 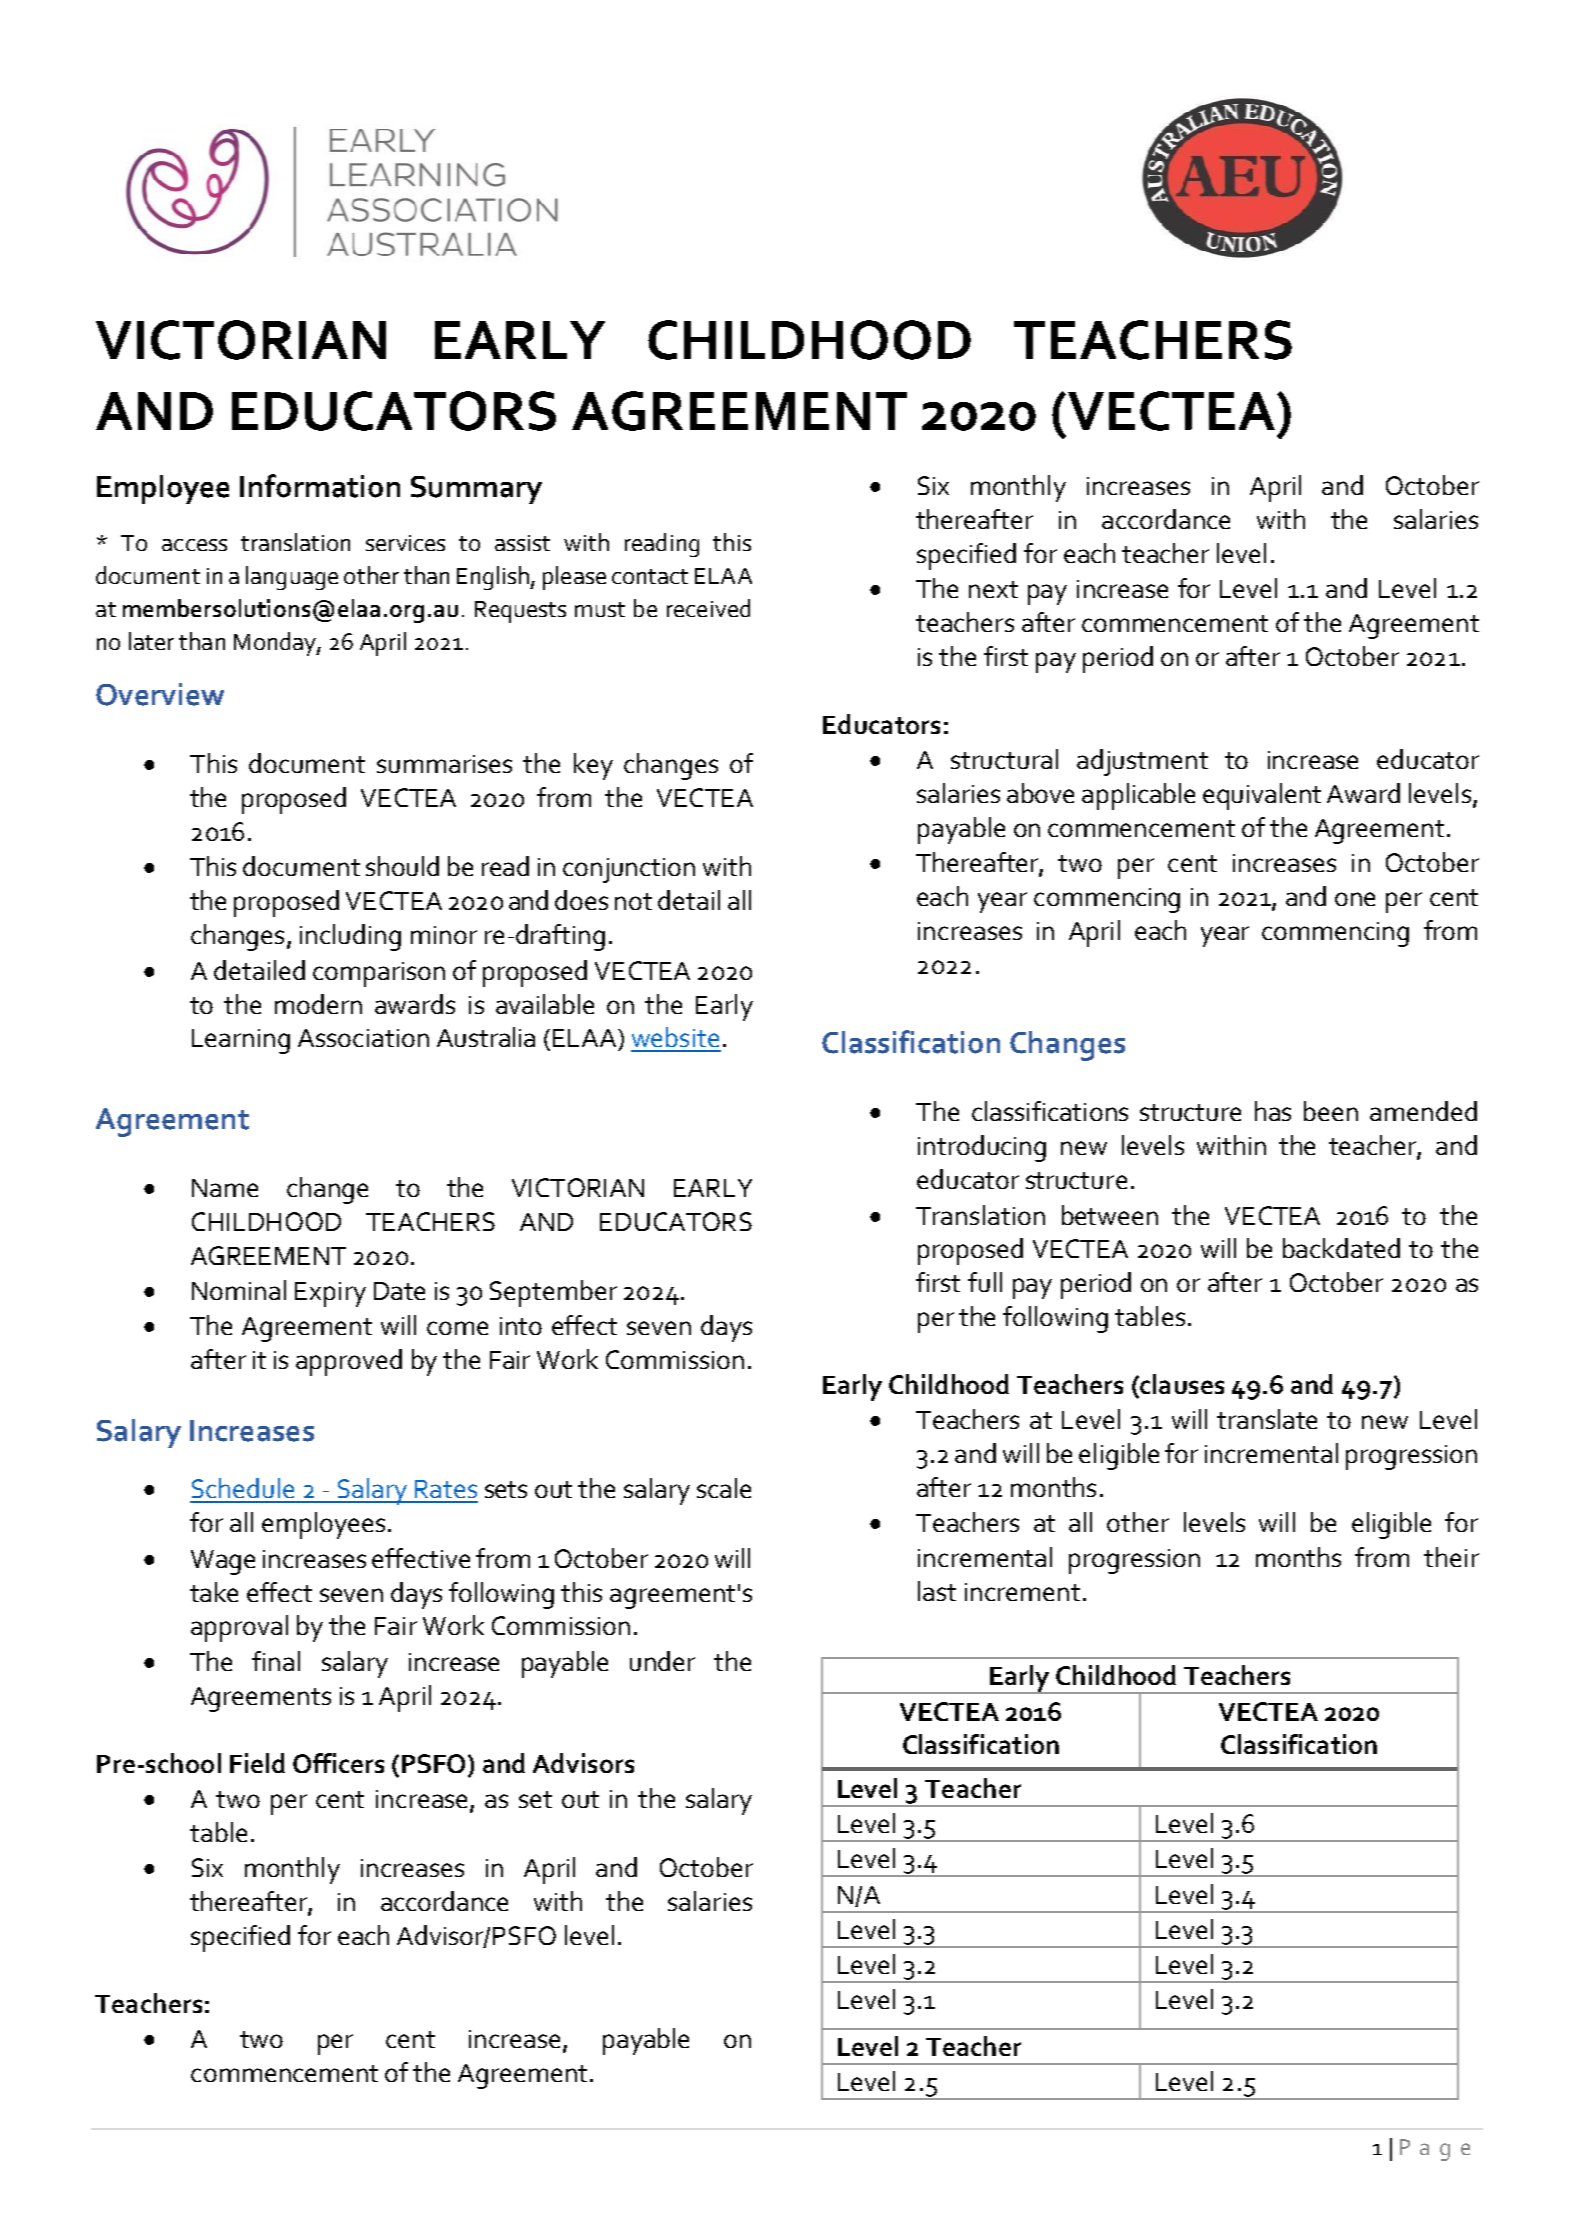 I want to click on should, so click(x=402, y=866).
